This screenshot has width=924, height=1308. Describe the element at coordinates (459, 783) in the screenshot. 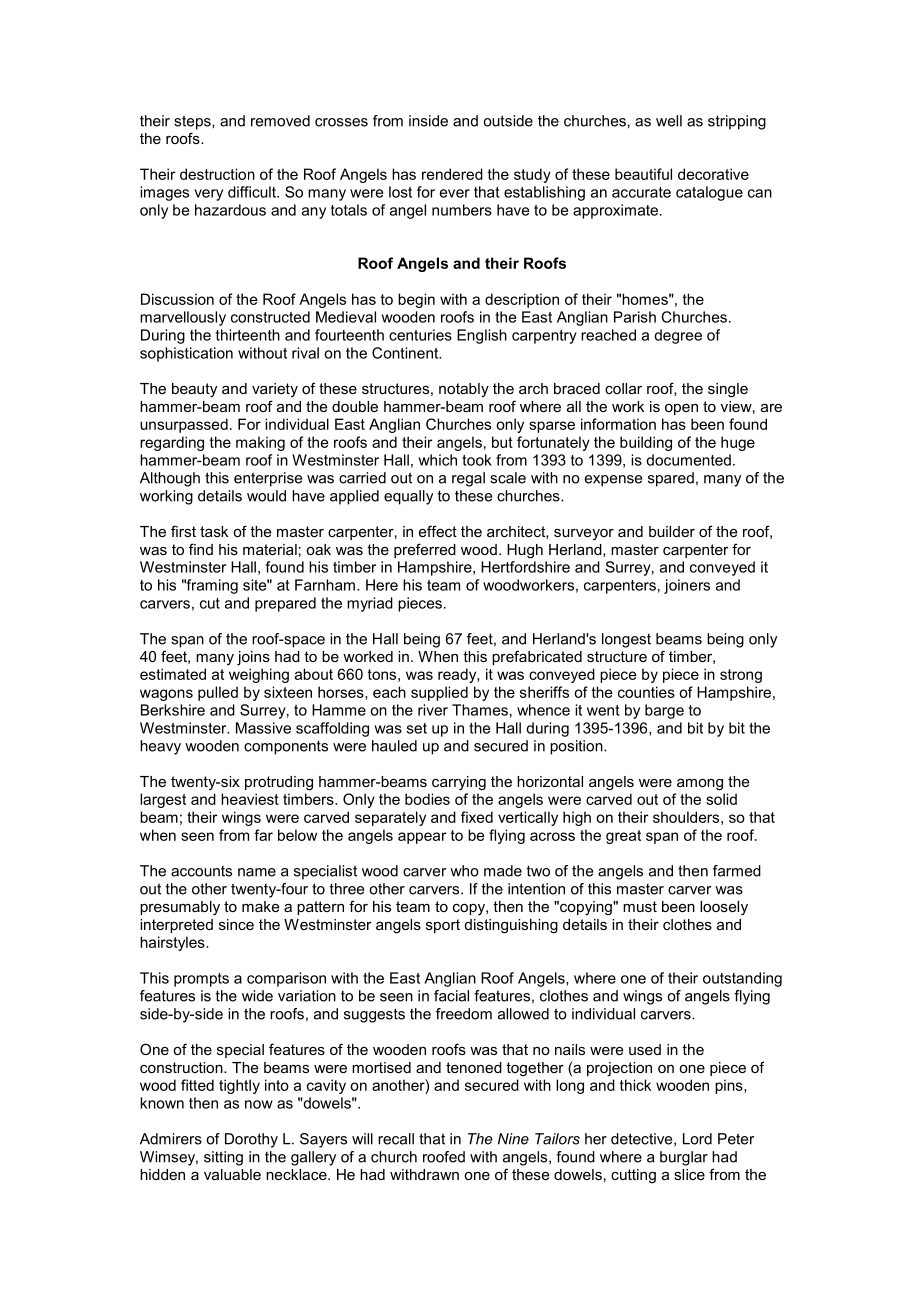

I see `carrying` at that location.
